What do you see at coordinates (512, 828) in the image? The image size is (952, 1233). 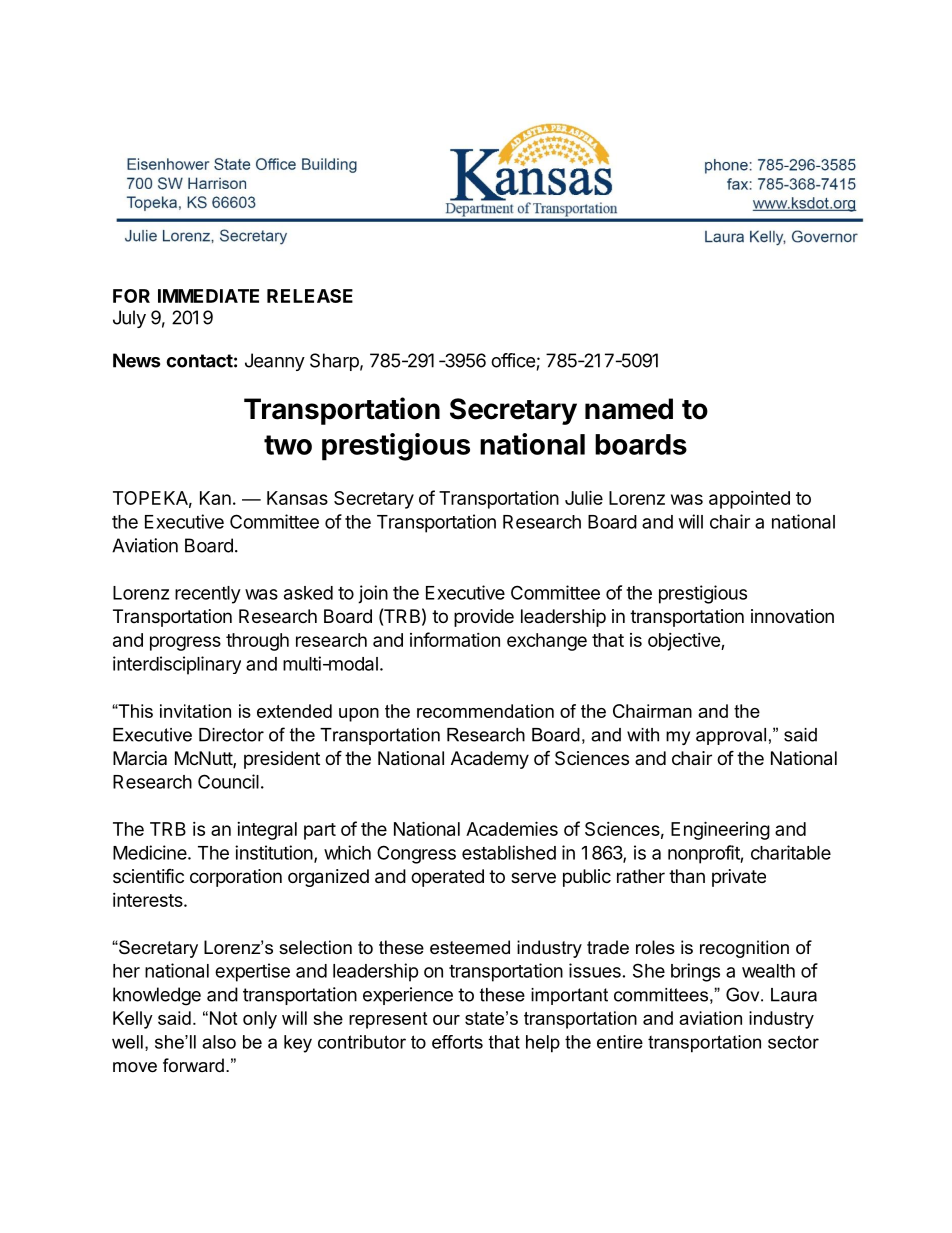 I see `Academies` at bounding box center [512, 828].
